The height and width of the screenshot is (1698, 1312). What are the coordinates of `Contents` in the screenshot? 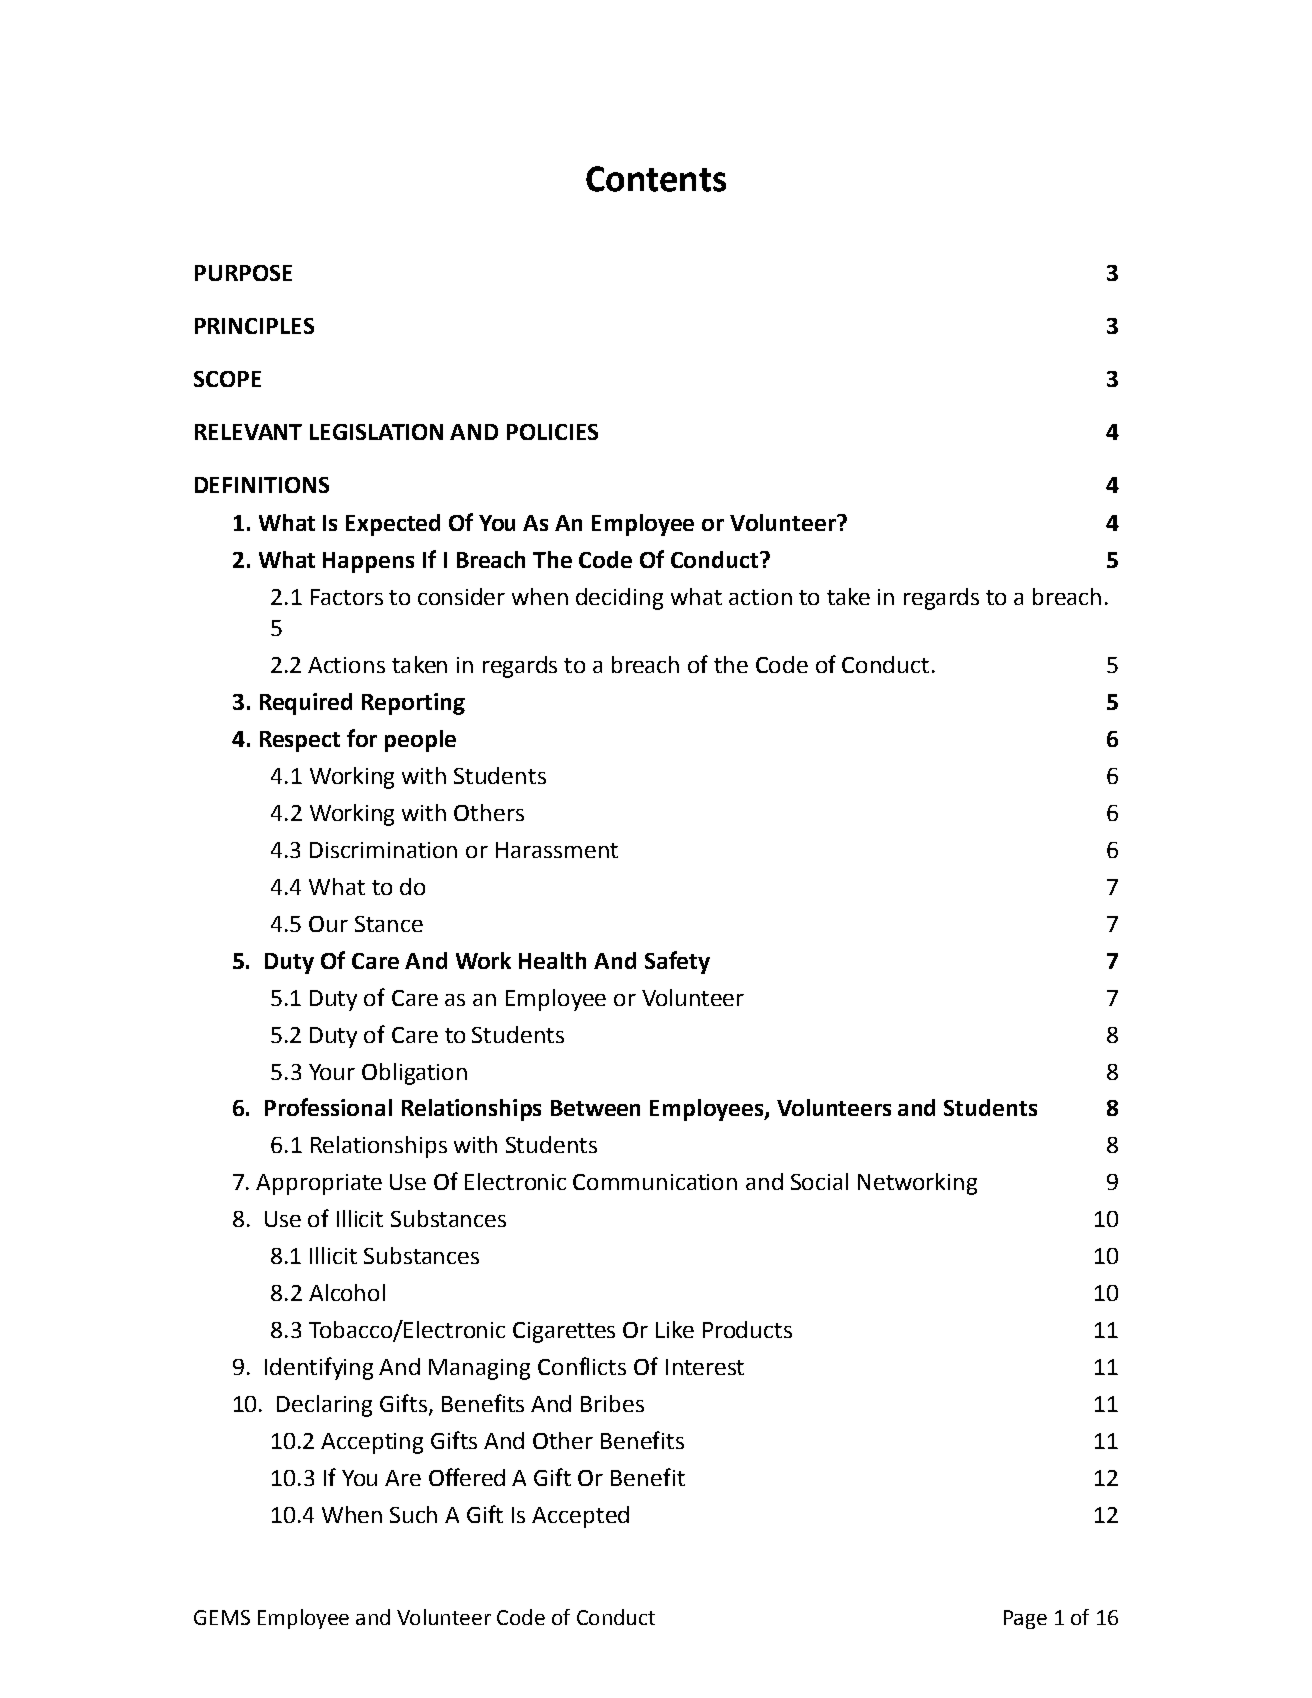 It's located at (656, 179).
